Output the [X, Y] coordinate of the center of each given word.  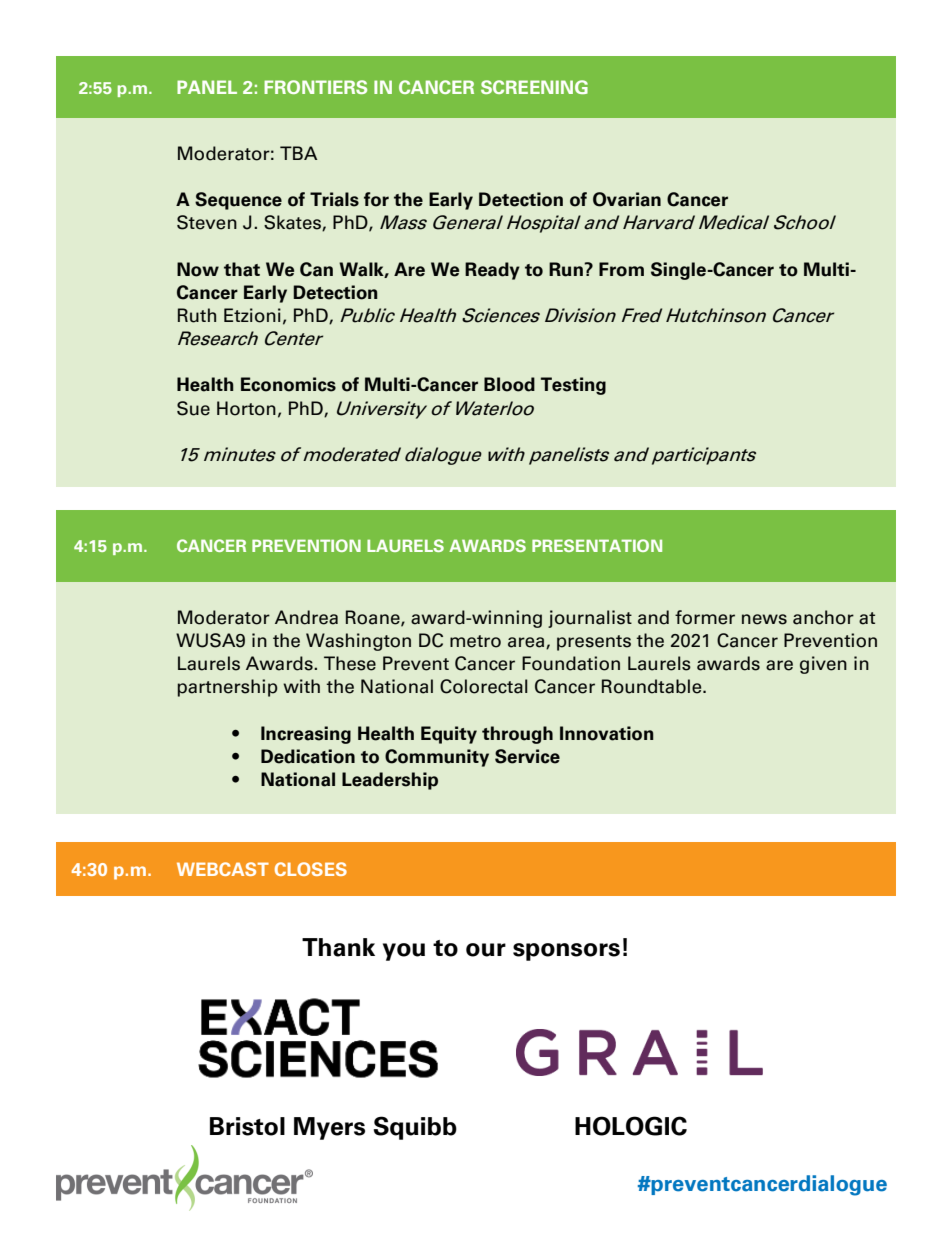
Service [527, 756]
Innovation [607, 733]
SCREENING [534, 87]
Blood [509, 384]
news [764, 619]
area [527, 643]
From [621, 269]
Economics [288, 384]
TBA [298, 153]
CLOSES [311, 869]
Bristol [247, 1126]
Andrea [306, 617]
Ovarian [627, 199]
